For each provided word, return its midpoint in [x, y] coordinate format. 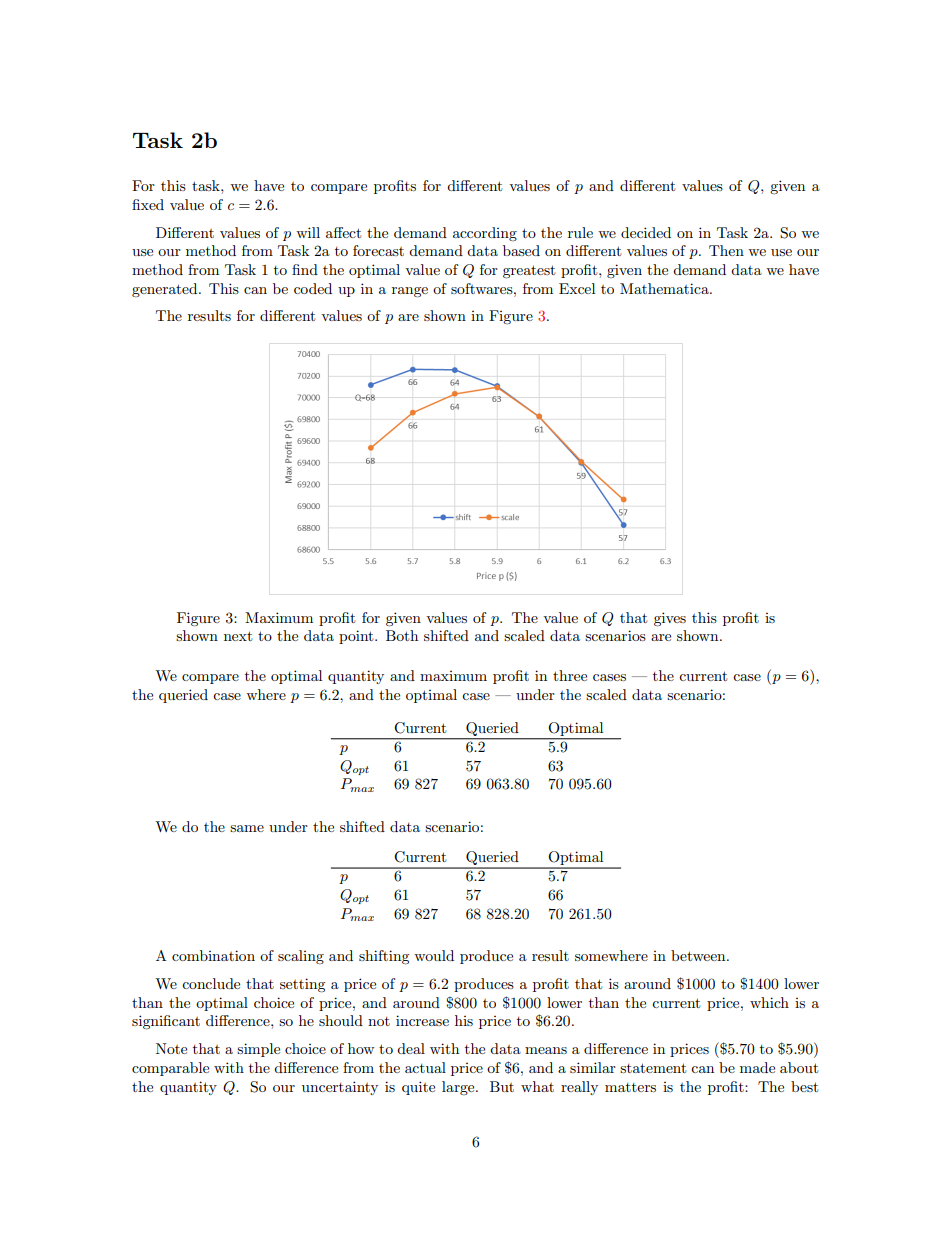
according [485, 234]
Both [402, 635]
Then [726, 250]
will [308, 232]
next [238, 636]
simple [258, 1050]
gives [670, 619]
